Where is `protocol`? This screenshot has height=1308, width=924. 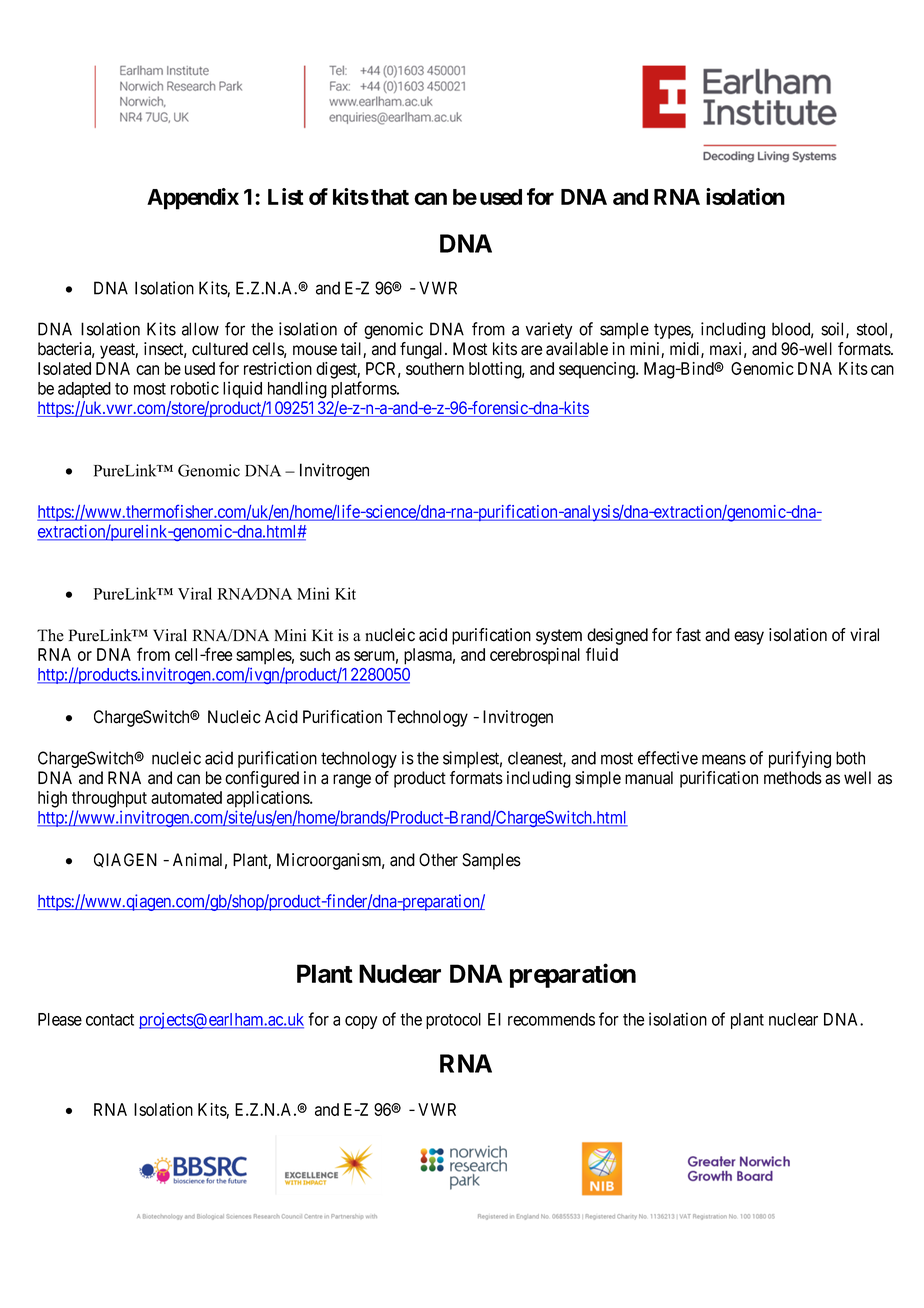 protocol is located at coordinates (453, 1021).
